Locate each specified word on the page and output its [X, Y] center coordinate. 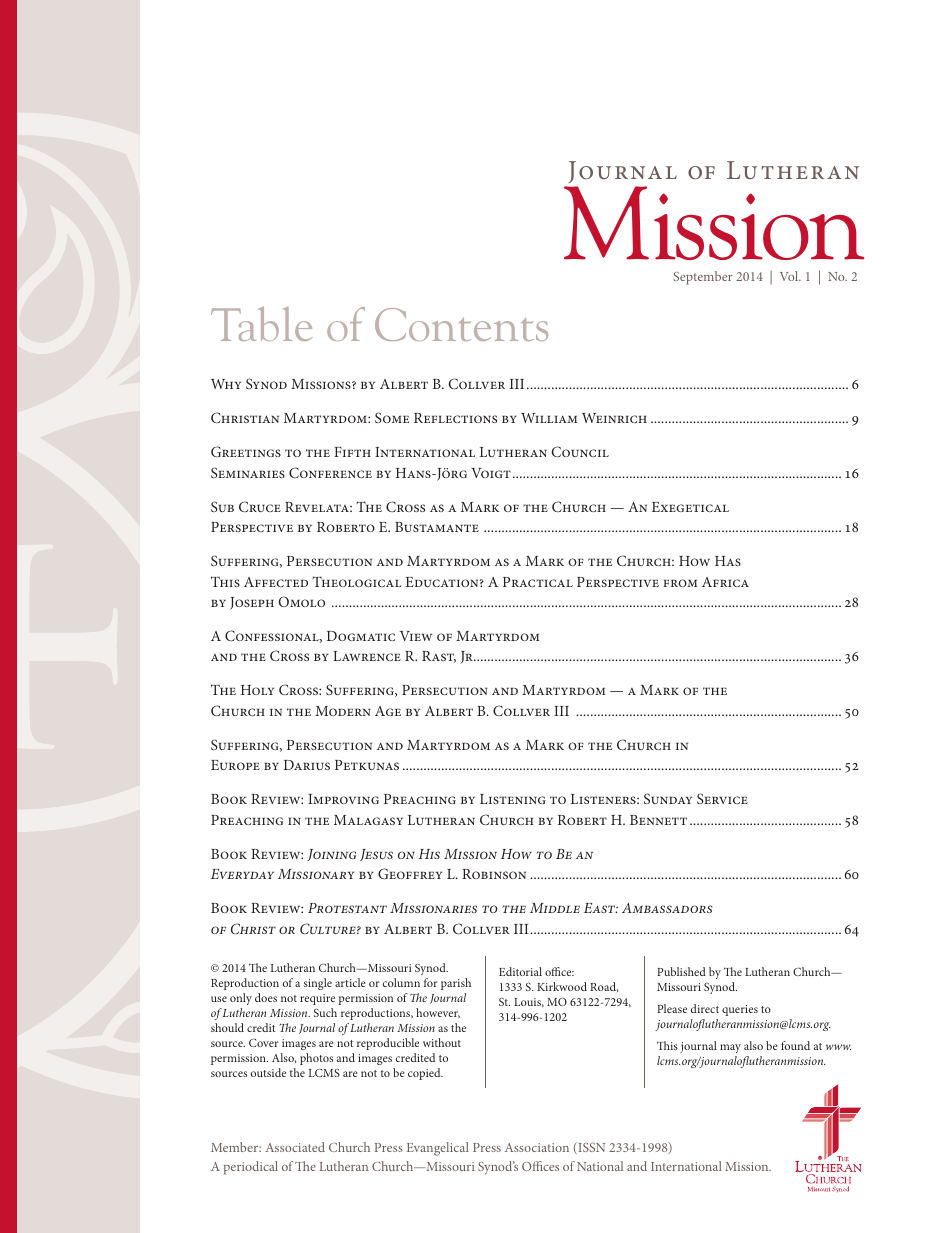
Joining [331, 855]
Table [261, 323]
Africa [725, 582]
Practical [538, 582]
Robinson [494, 874]
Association [537, 1147]
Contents [461, 324]
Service [722, 798]
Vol [790, 276]
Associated [295, 1147]
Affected [276, 582]
